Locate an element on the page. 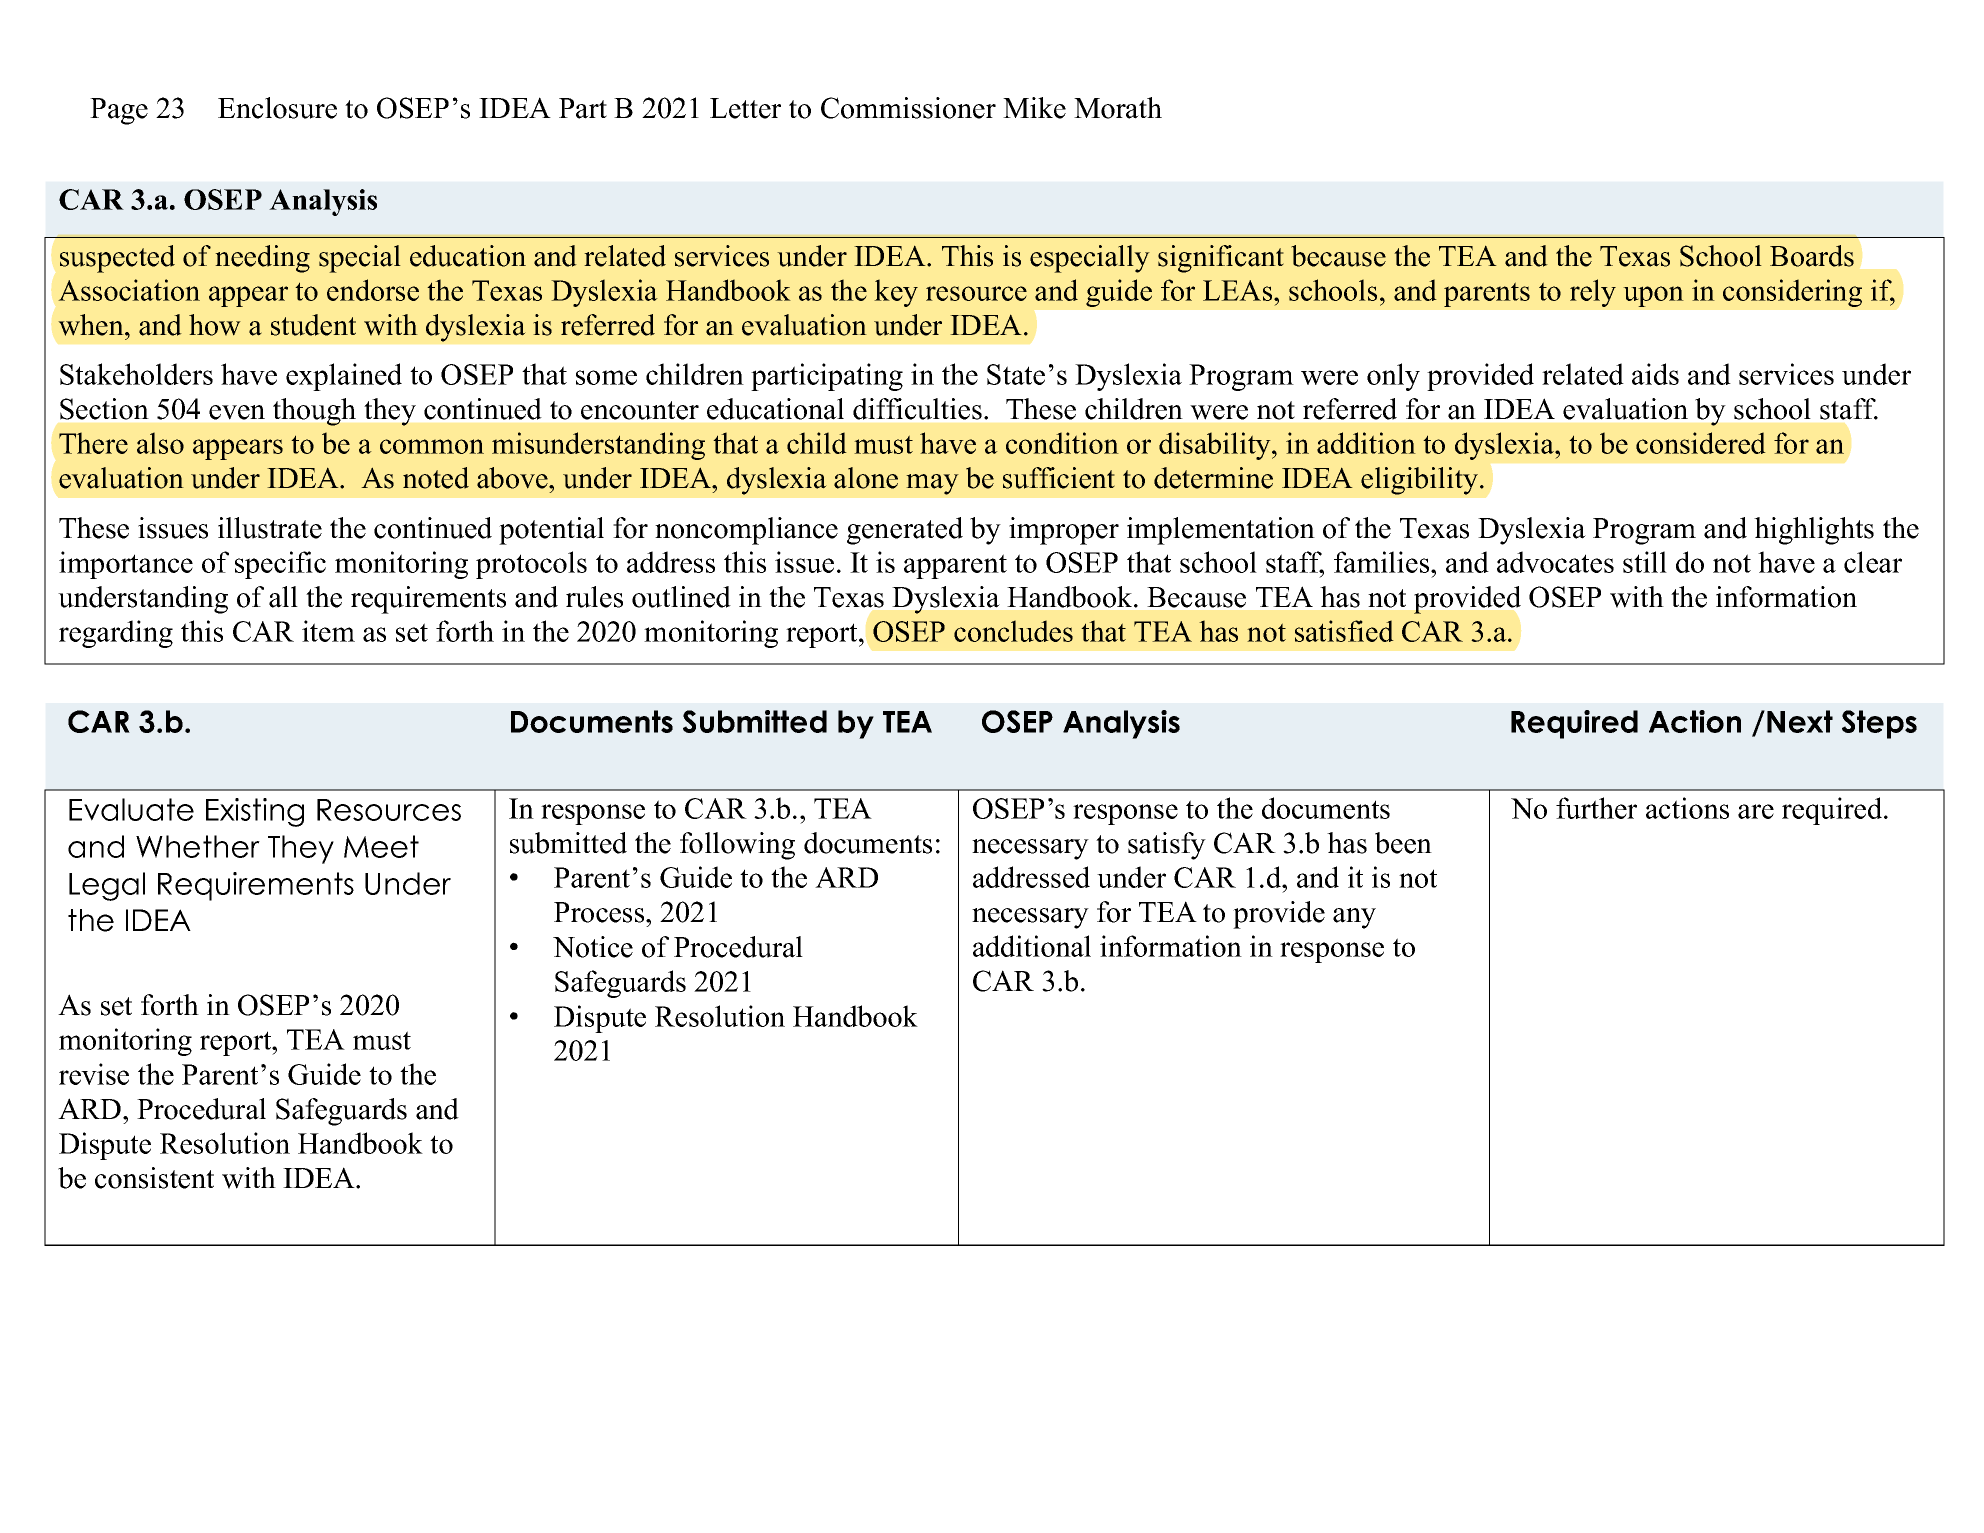 Image resolution: width=1984 pixels, height=1533 pixels. concludes is located at coordinates (1013, 631).
